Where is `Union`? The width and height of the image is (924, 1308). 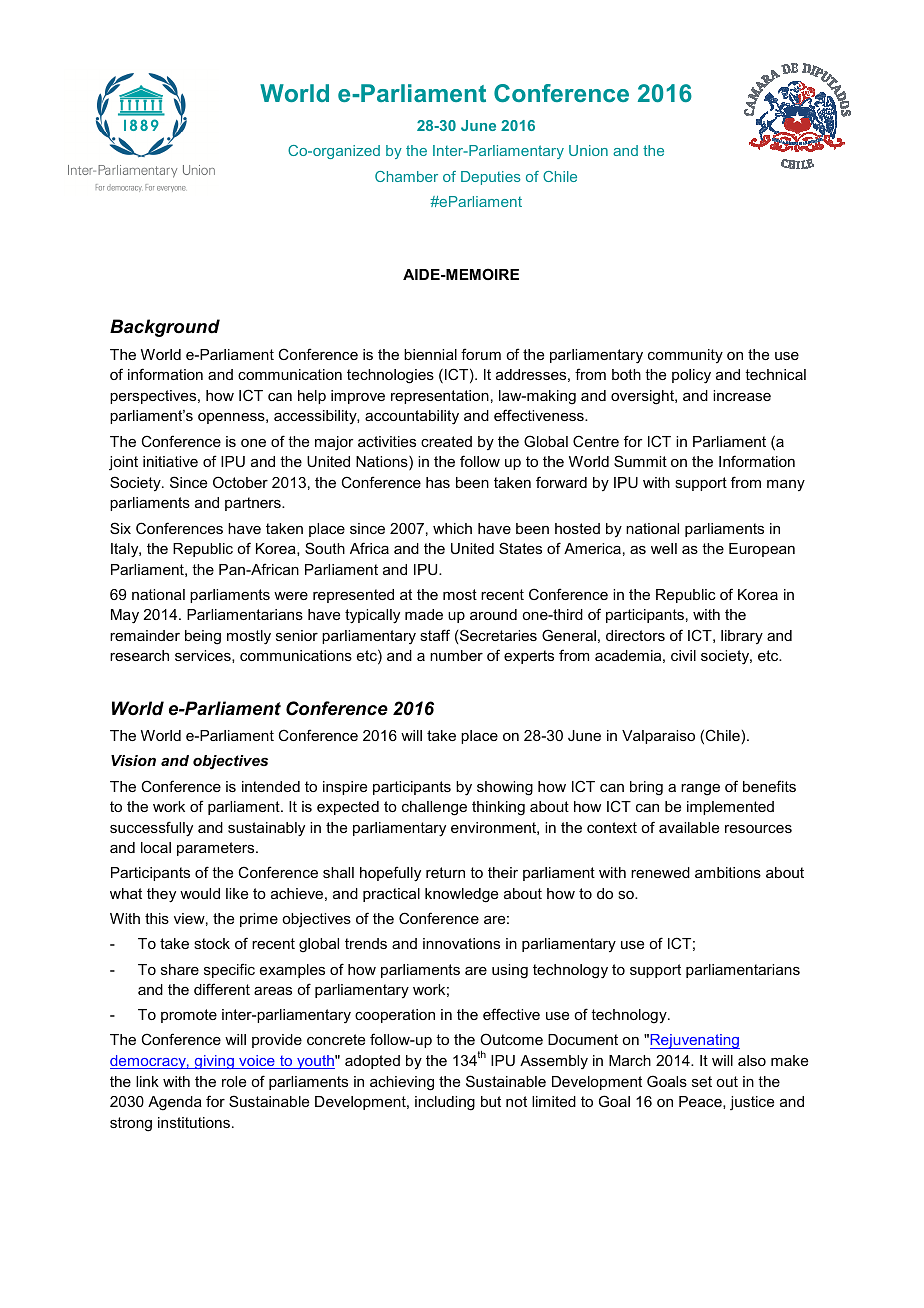
Union is located at coordinates (588, 150).
